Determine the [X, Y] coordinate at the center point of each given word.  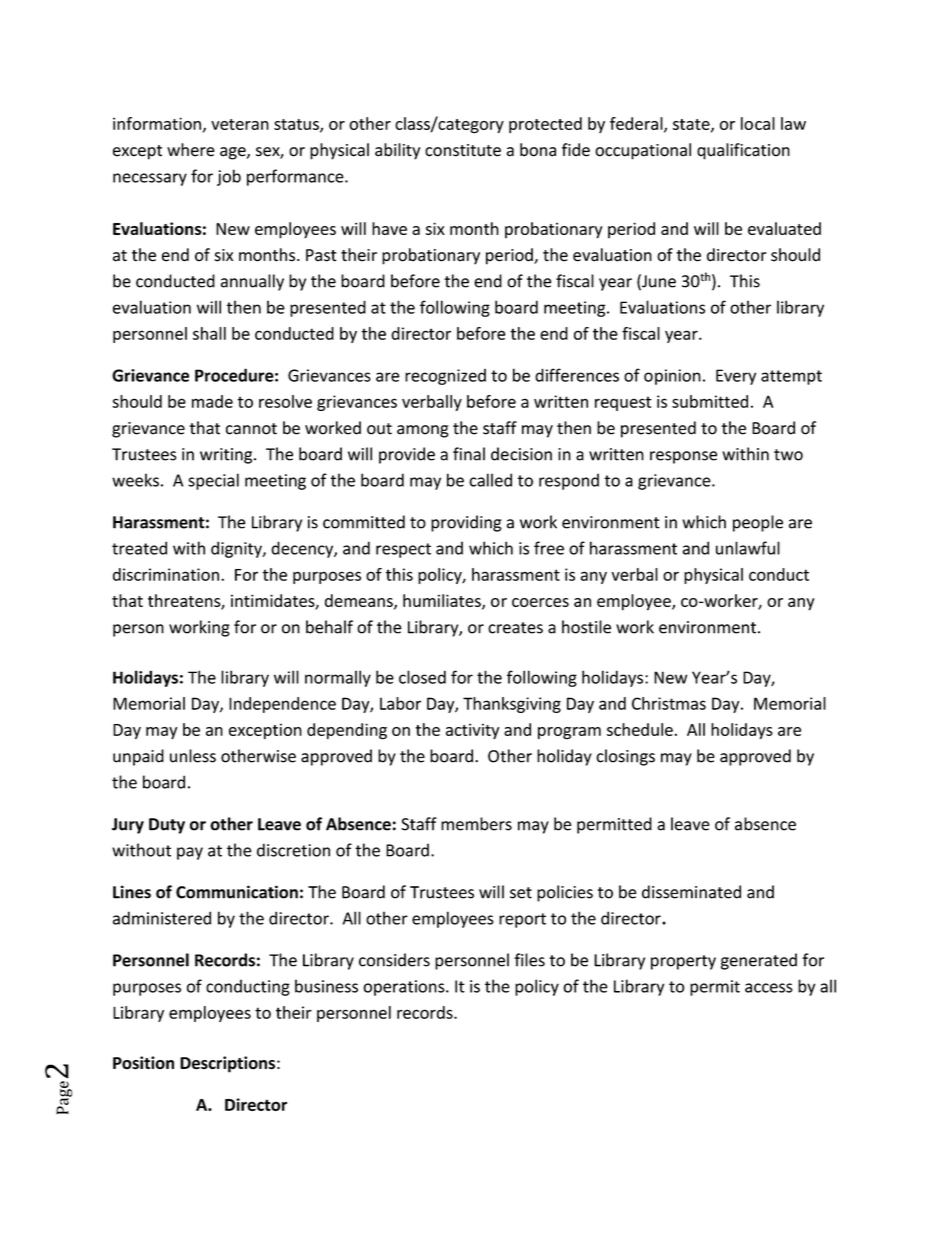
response [683, 457]
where [191, 150]
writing [227, 456]
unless [193, 756]
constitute [463, 150]
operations [405, 988]
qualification [743, 151]
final [469, 454]
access [769, 988]
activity [472, 731]
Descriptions [227, 1064]
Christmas [669, 703]
